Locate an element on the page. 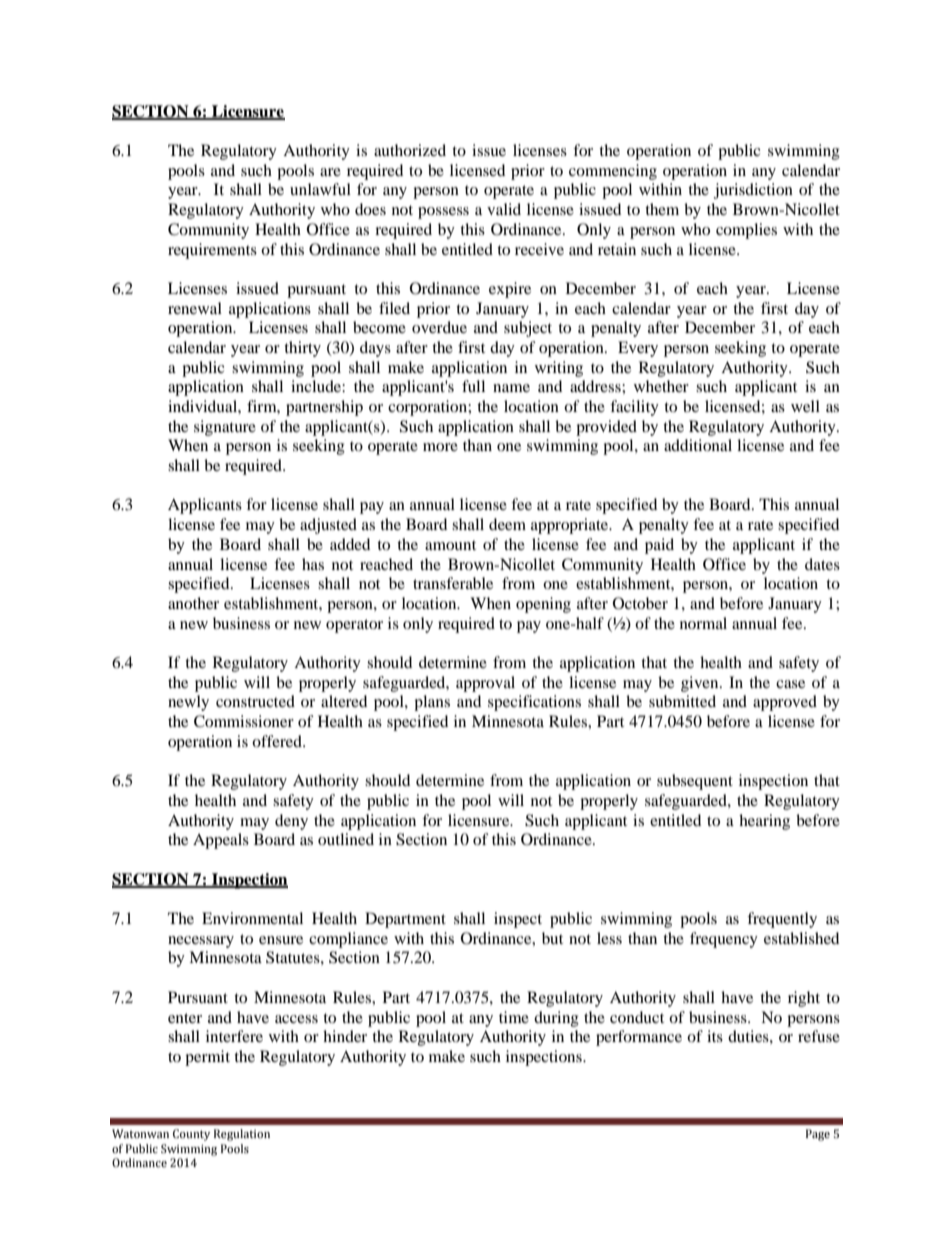  valid is located at coordinates (504, 209).
